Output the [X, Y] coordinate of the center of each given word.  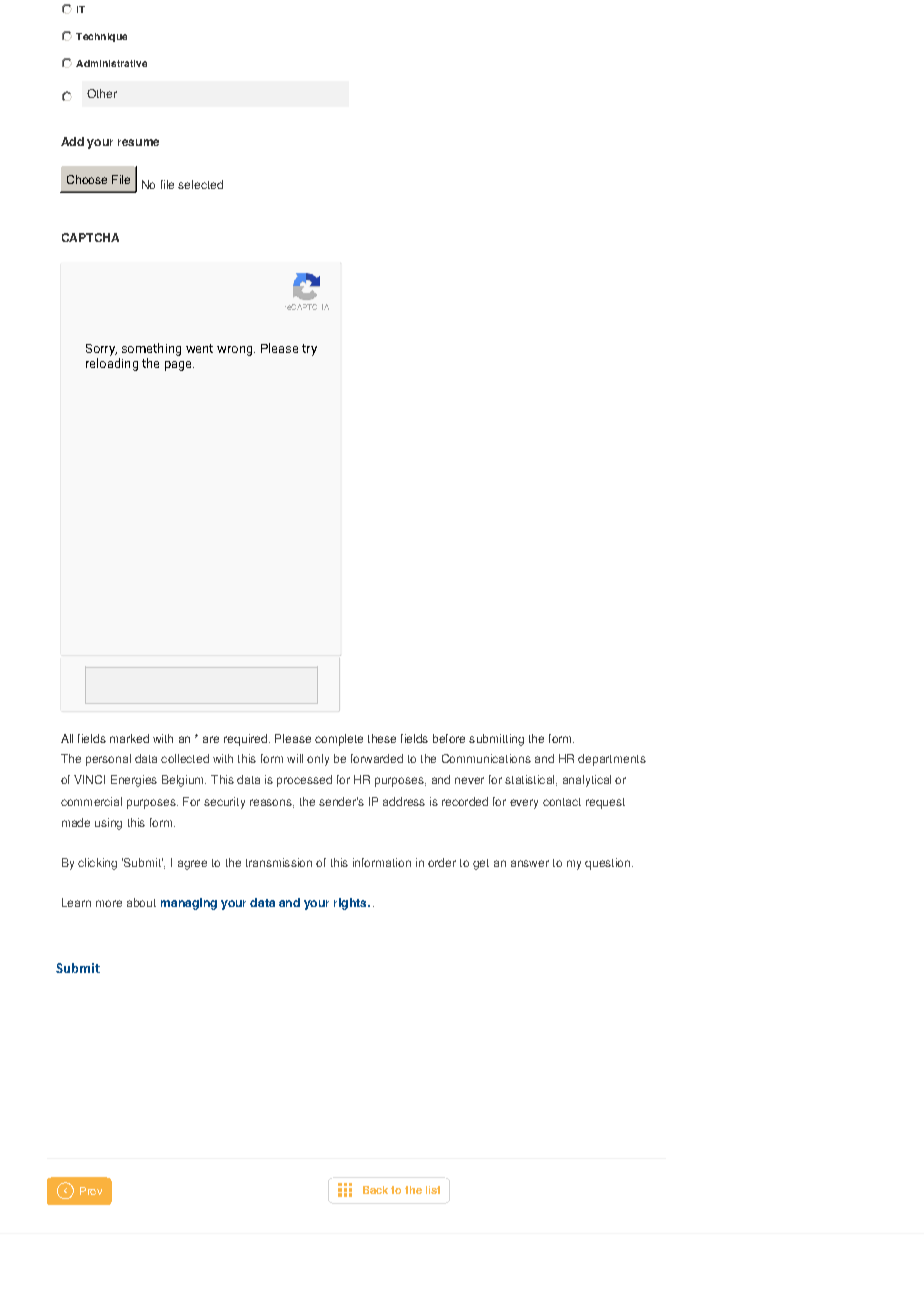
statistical [531, 780]
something [150, 351]
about [141, 902]
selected [200, 184]
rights [351, 904]
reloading [112, 364]
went [199, 348]
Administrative [111, 63]
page [179, 366]
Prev [91, 1191]
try [309, 350]
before [449, 738]
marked [129, 738]
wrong [236, 351]
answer [530, 863]
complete [339, 740]
